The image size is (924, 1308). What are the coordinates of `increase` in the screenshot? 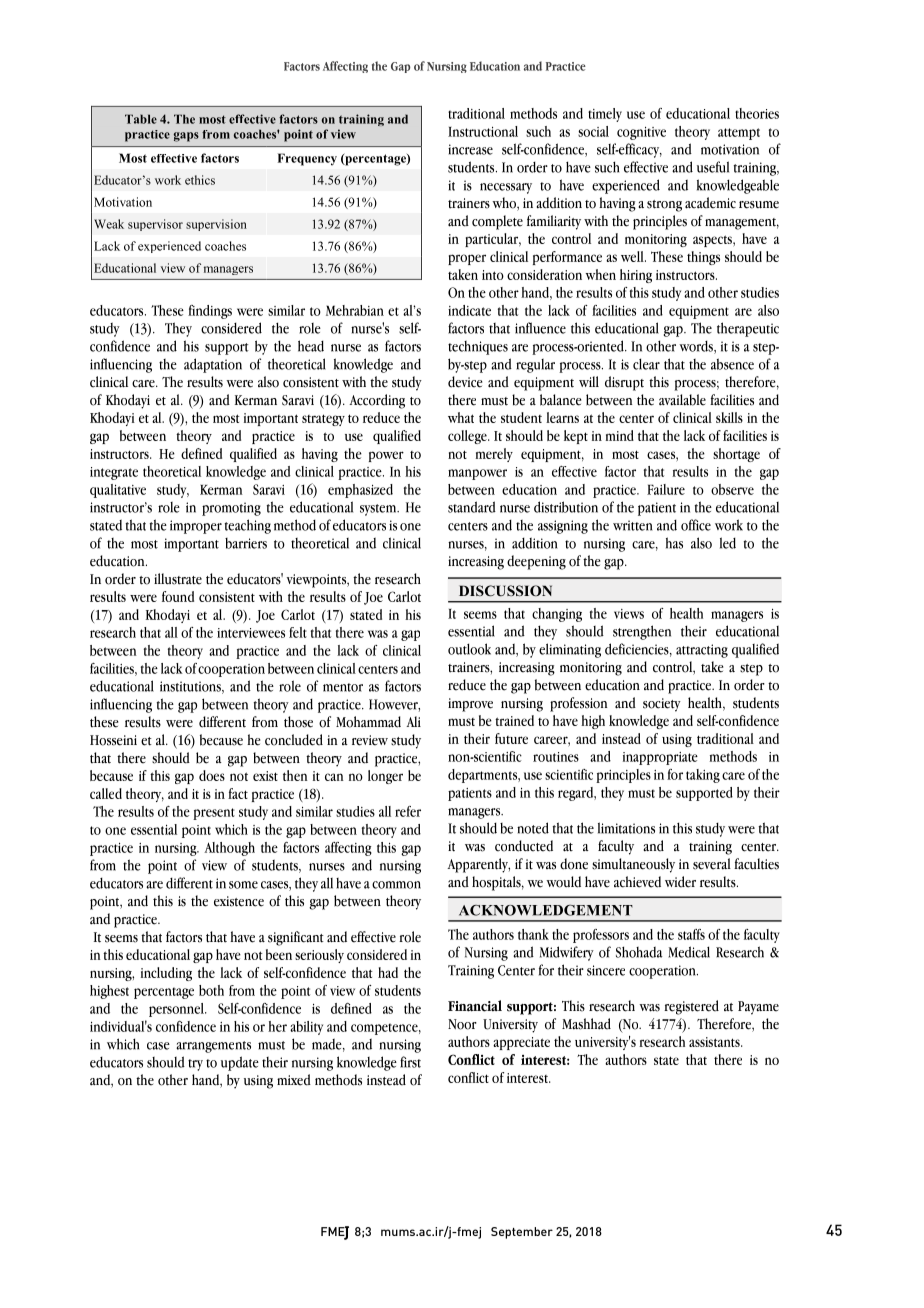 It's located at (470, 149).
